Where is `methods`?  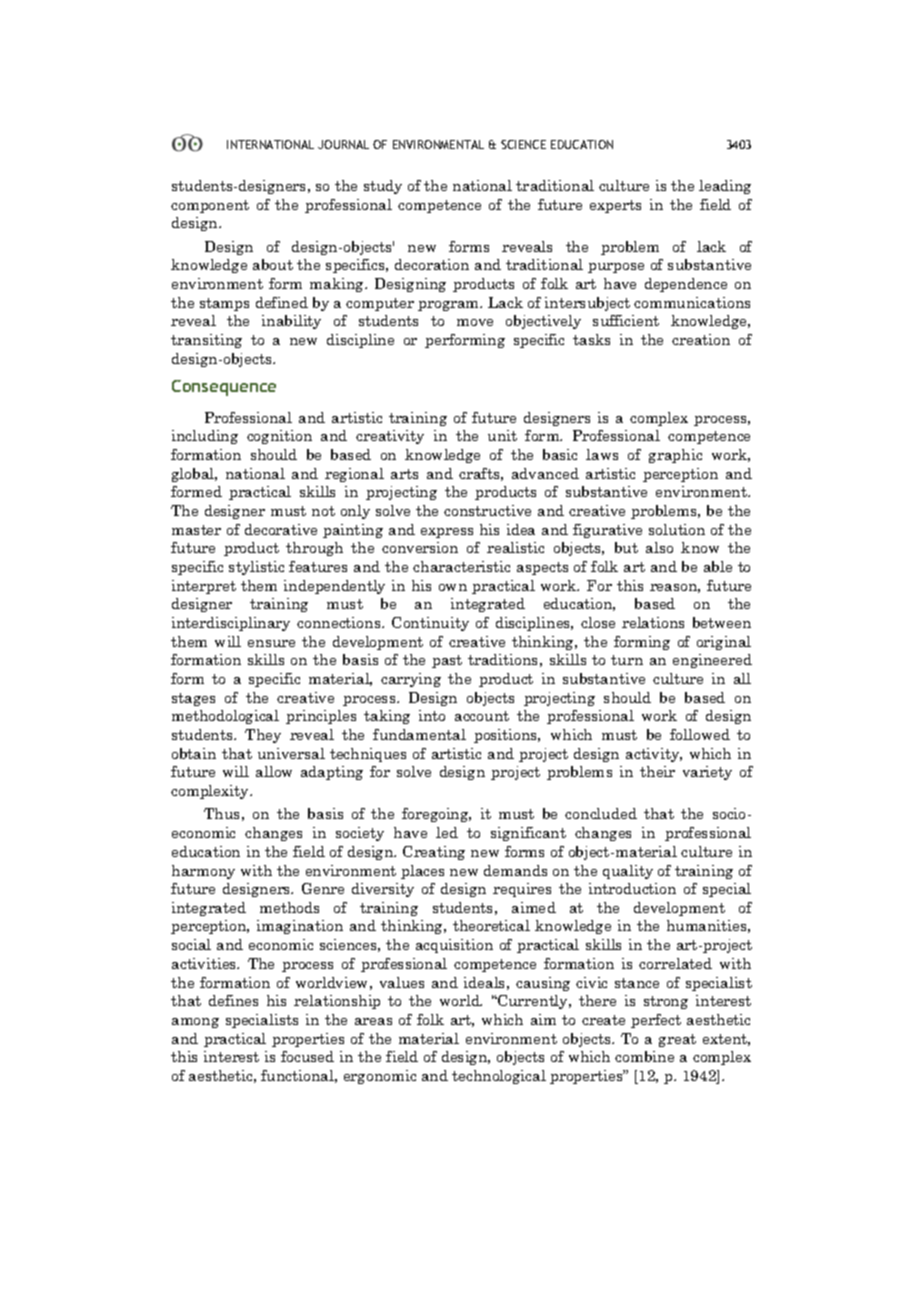 methods is located at coordinates (289, 907).
